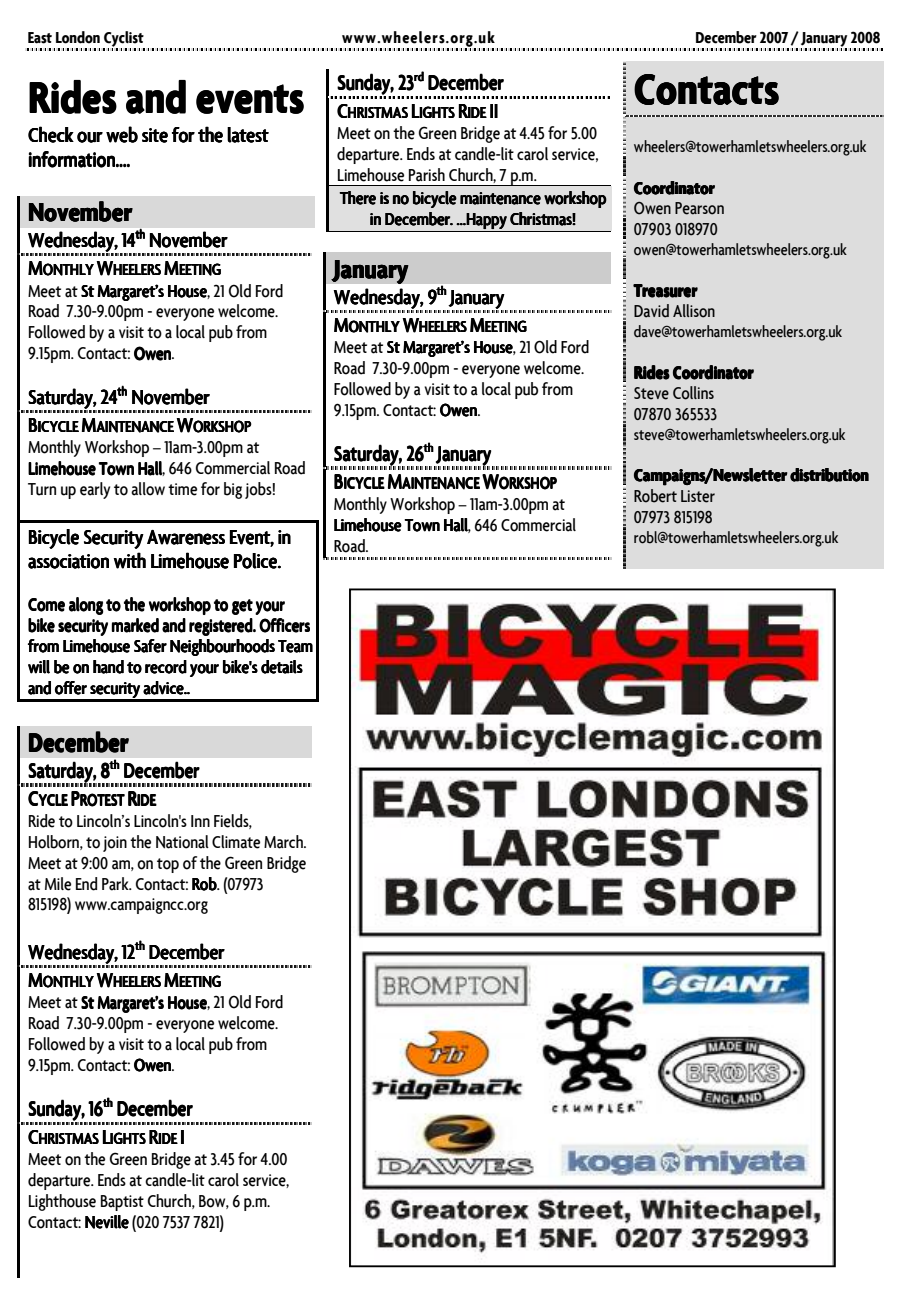 The image size is (924, 1308). What do you see at coordinates (124, 40) in the screenshot?
I see `Cyclist` at bounding box center [124, 40].
